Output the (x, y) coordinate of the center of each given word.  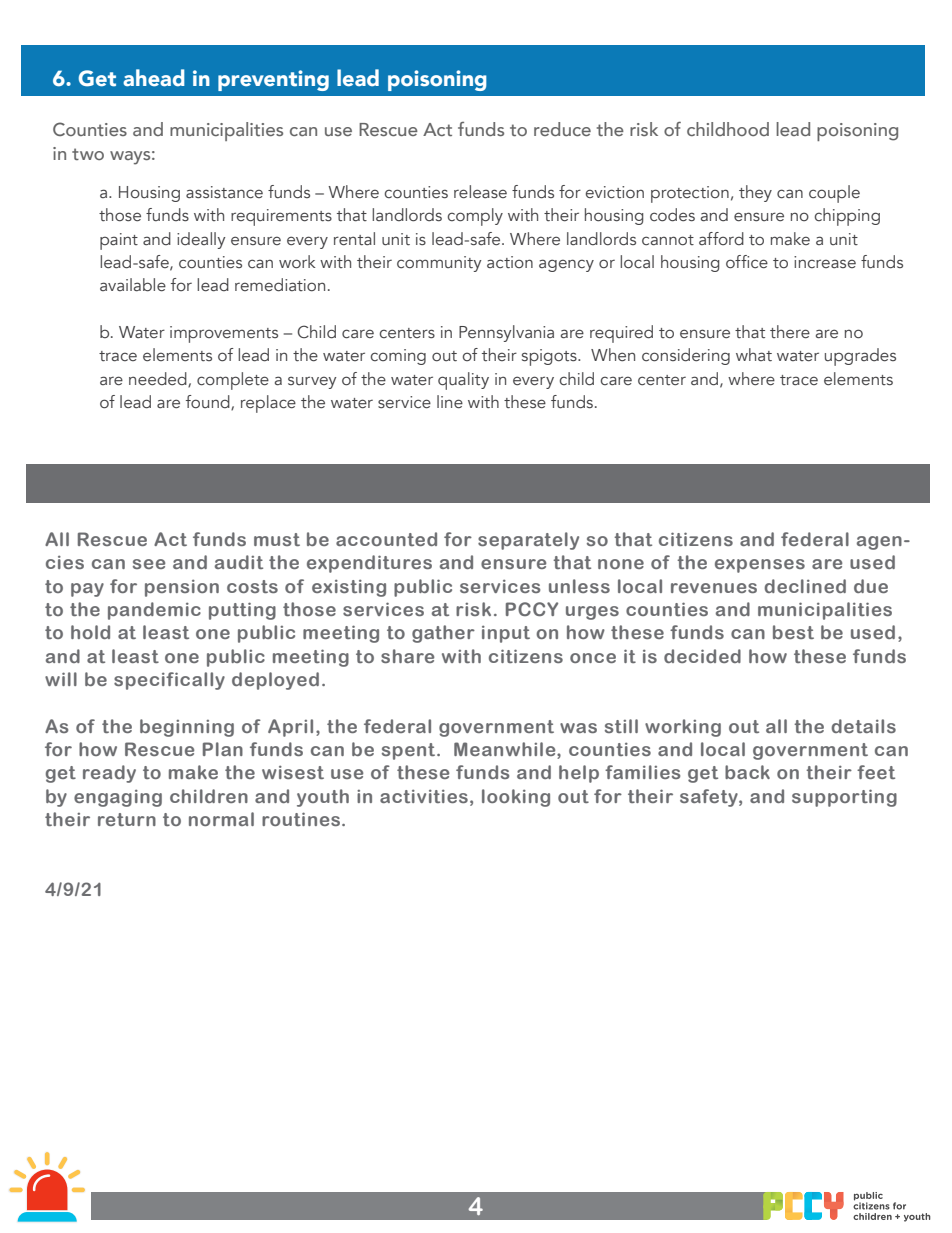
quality (463, 381)
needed (159, 379)
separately (528, 541)
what (754, 355)
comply (475, 217)
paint (119, 241)
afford (721, 238)
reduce (562, 129)
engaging (118, 798)
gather (443, 634)
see (149, 564)
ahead (154, 78)
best (793, 632)
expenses (760, 566)
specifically (169, 681)
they (755, 193)
